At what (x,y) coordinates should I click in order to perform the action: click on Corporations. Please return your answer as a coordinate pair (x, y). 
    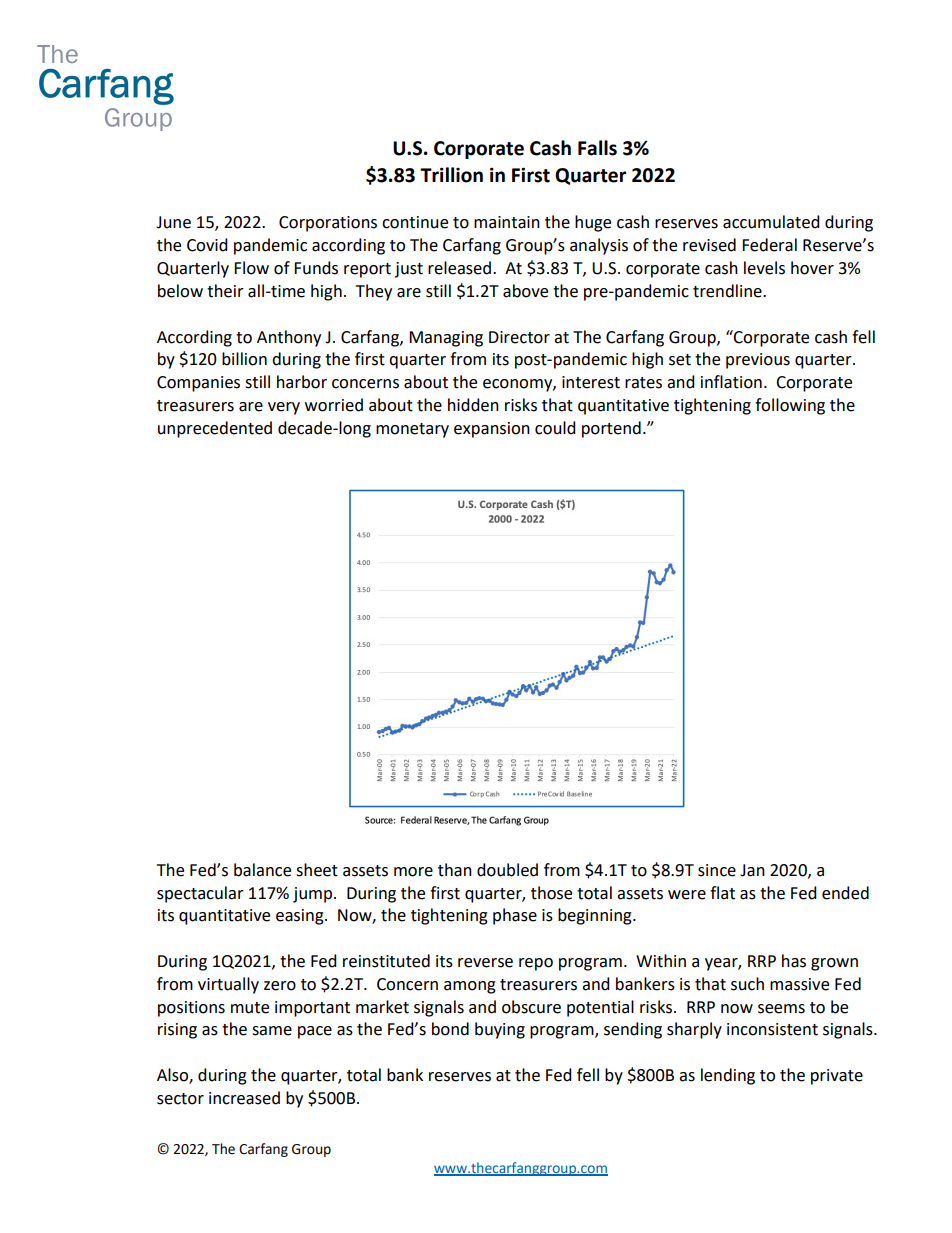
    Looking at the image, I should click on (328, 224).
